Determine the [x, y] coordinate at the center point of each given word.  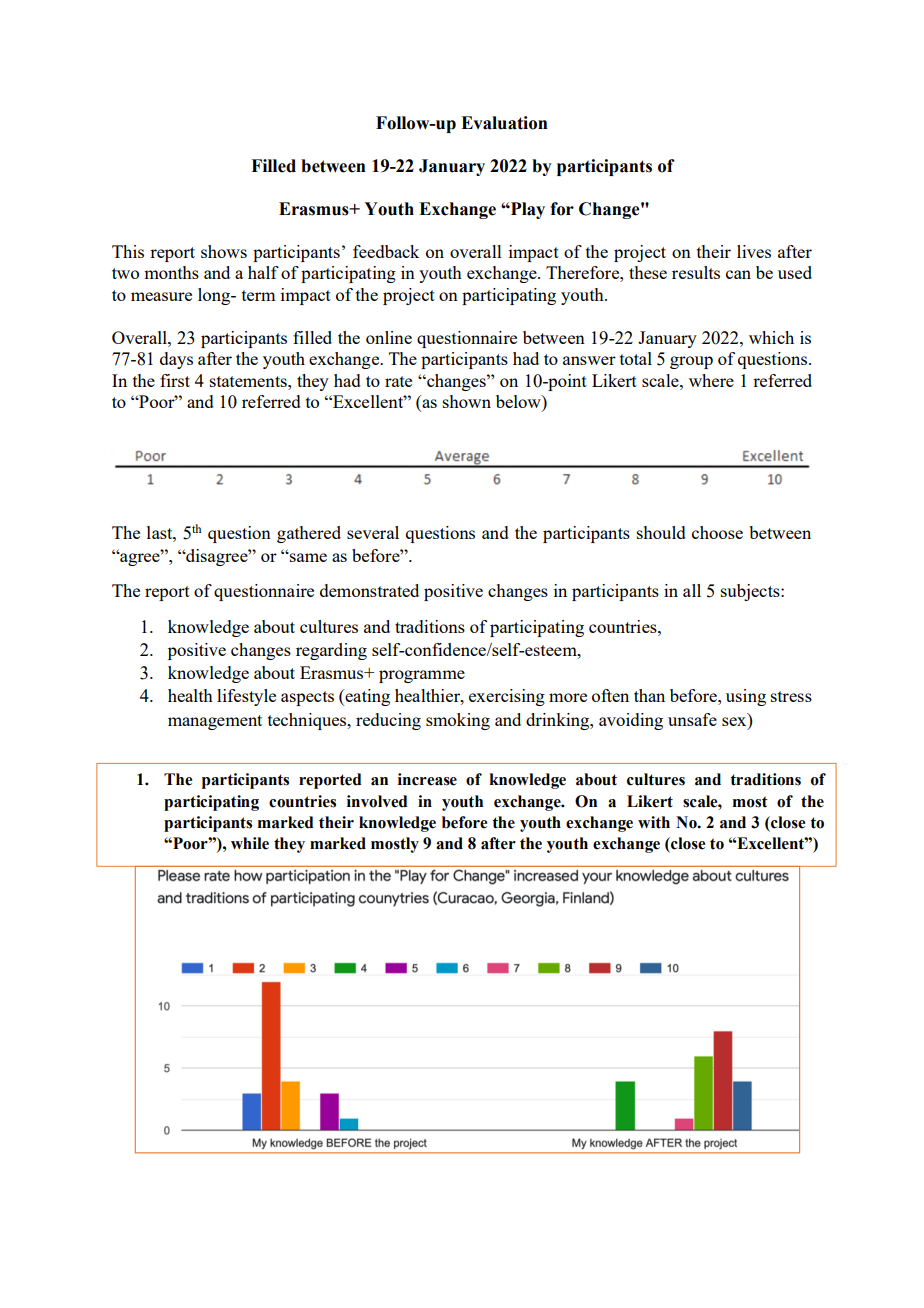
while [250, 843]
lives [754, 251]
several [373, 532]
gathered [309, 534]
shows [224, 251]
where [711, 380]
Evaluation [504, 123]
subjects [751, 592]
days [176, 360]
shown [467, 401]
